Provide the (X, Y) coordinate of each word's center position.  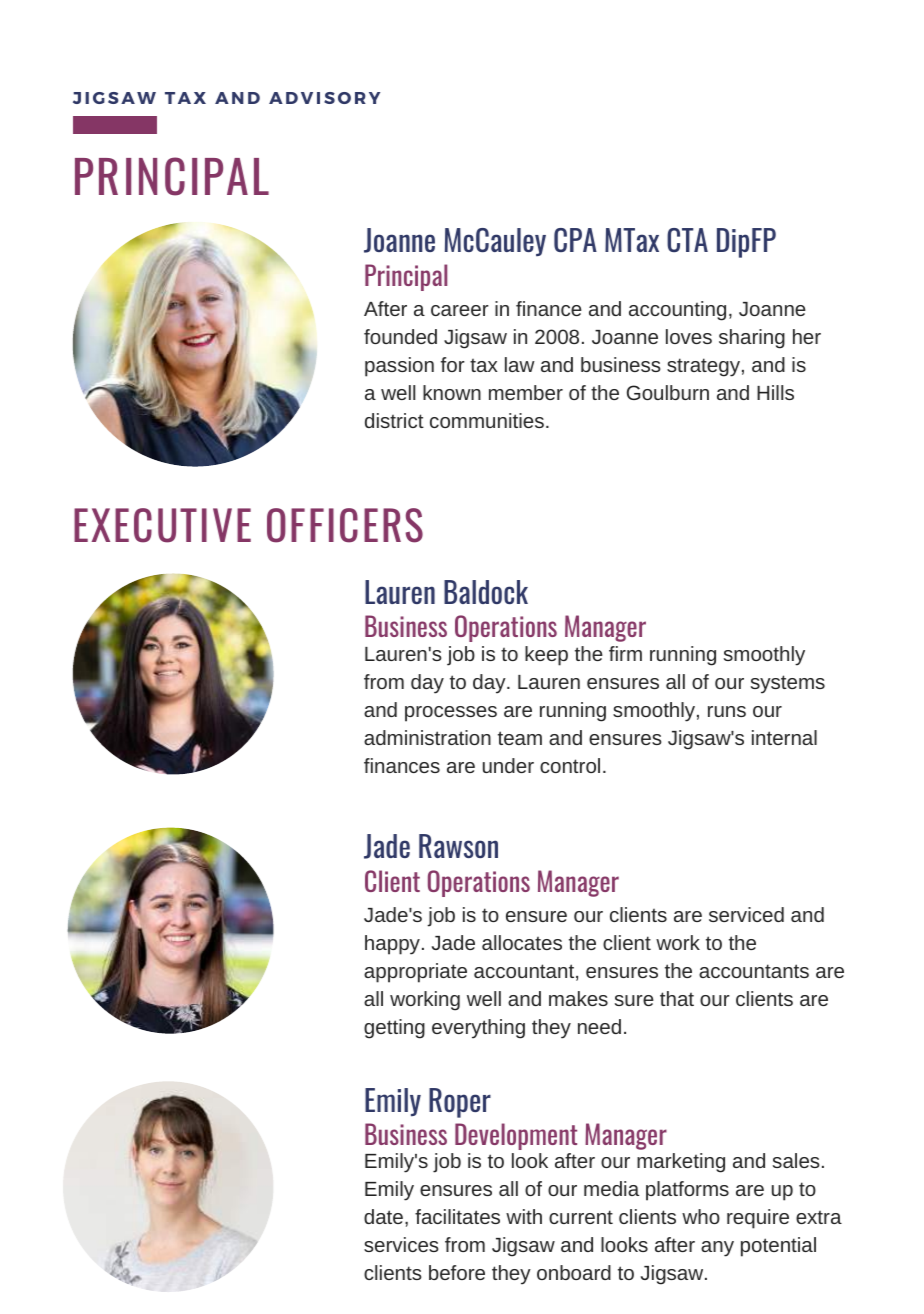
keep (546, 656)
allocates (522, 942)
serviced (746, 914)
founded (400, 336)
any (717, 1249)
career (460, 310)
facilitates (457, 1216)
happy (392, 945)
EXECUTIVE (162, 525)
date (383, 1216)
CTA (687, 240)
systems (788, 684)
